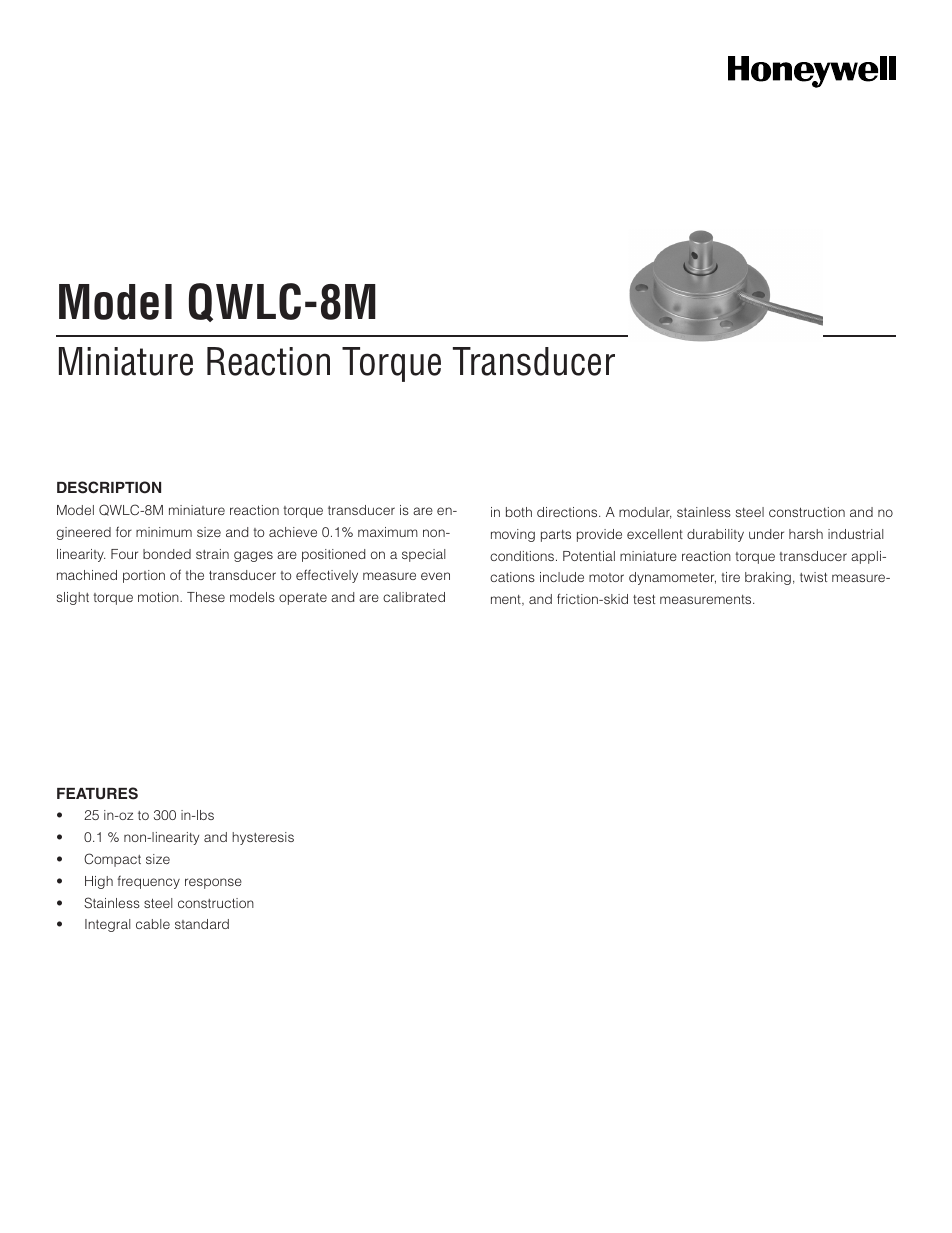 This screenshot has width=952, height=1233. What do you see at coordinates (519, 512) in the screenshot?
I see `both` at bounding box center [519, 512].
